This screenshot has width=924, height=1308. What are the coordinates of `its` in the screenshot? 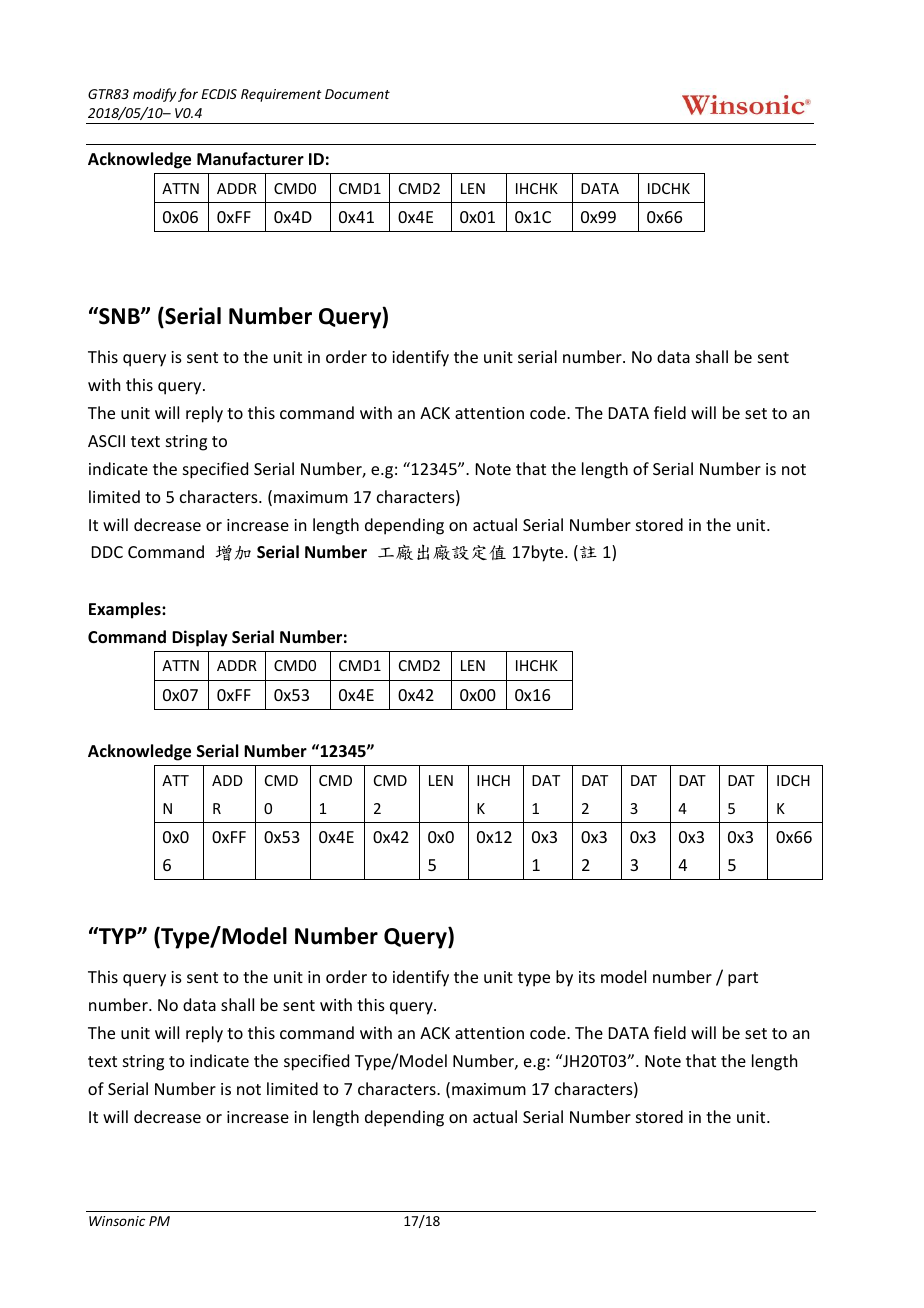 It's located at (587, 977).
